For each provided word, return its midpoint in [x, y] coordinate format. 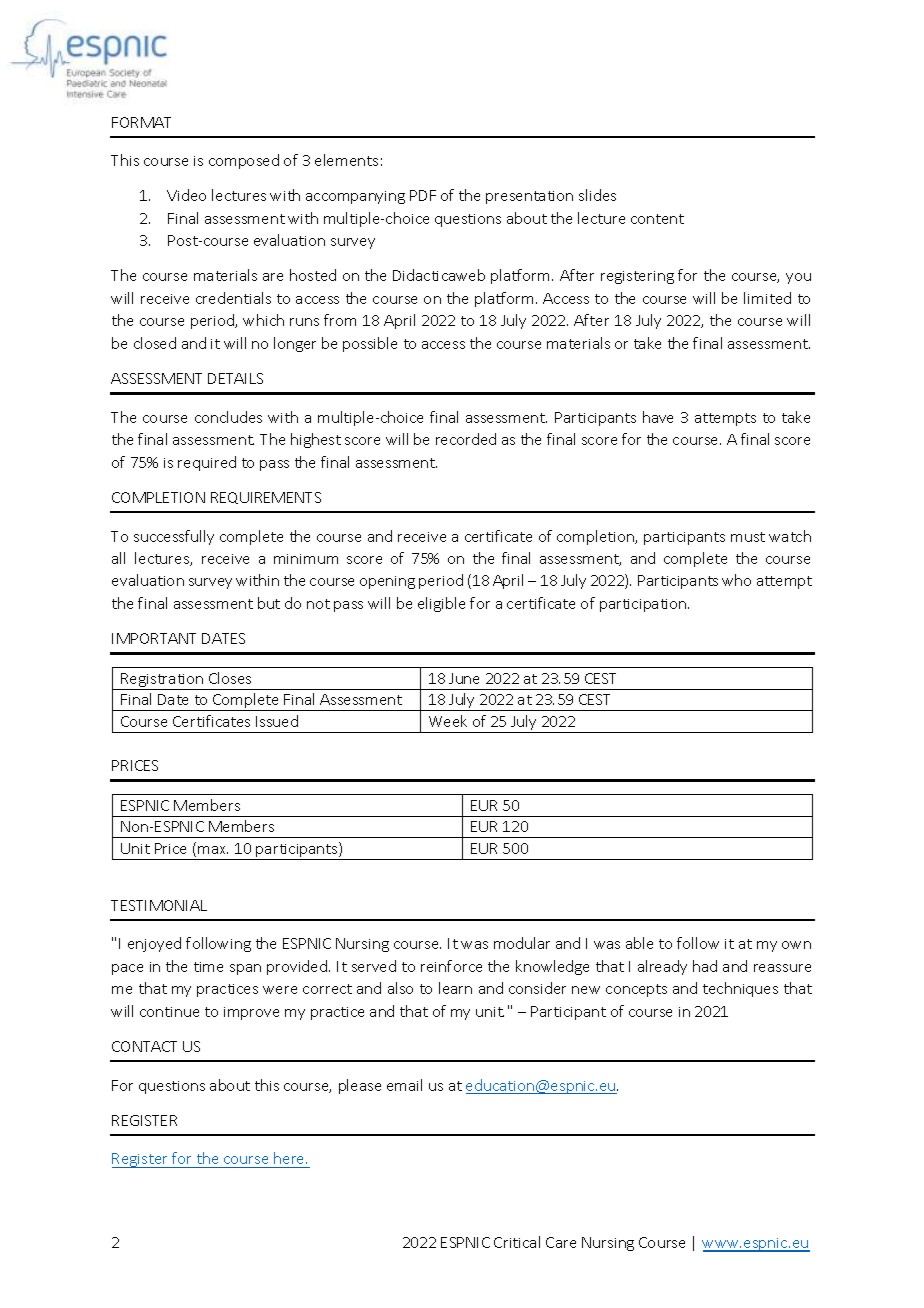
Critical [517, 1242]
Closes [230, 678]
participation [644, 605]
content [657, 219]
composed [244, 161]
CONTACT [144, 1046]
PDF [423, 195]
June [464, 678]
